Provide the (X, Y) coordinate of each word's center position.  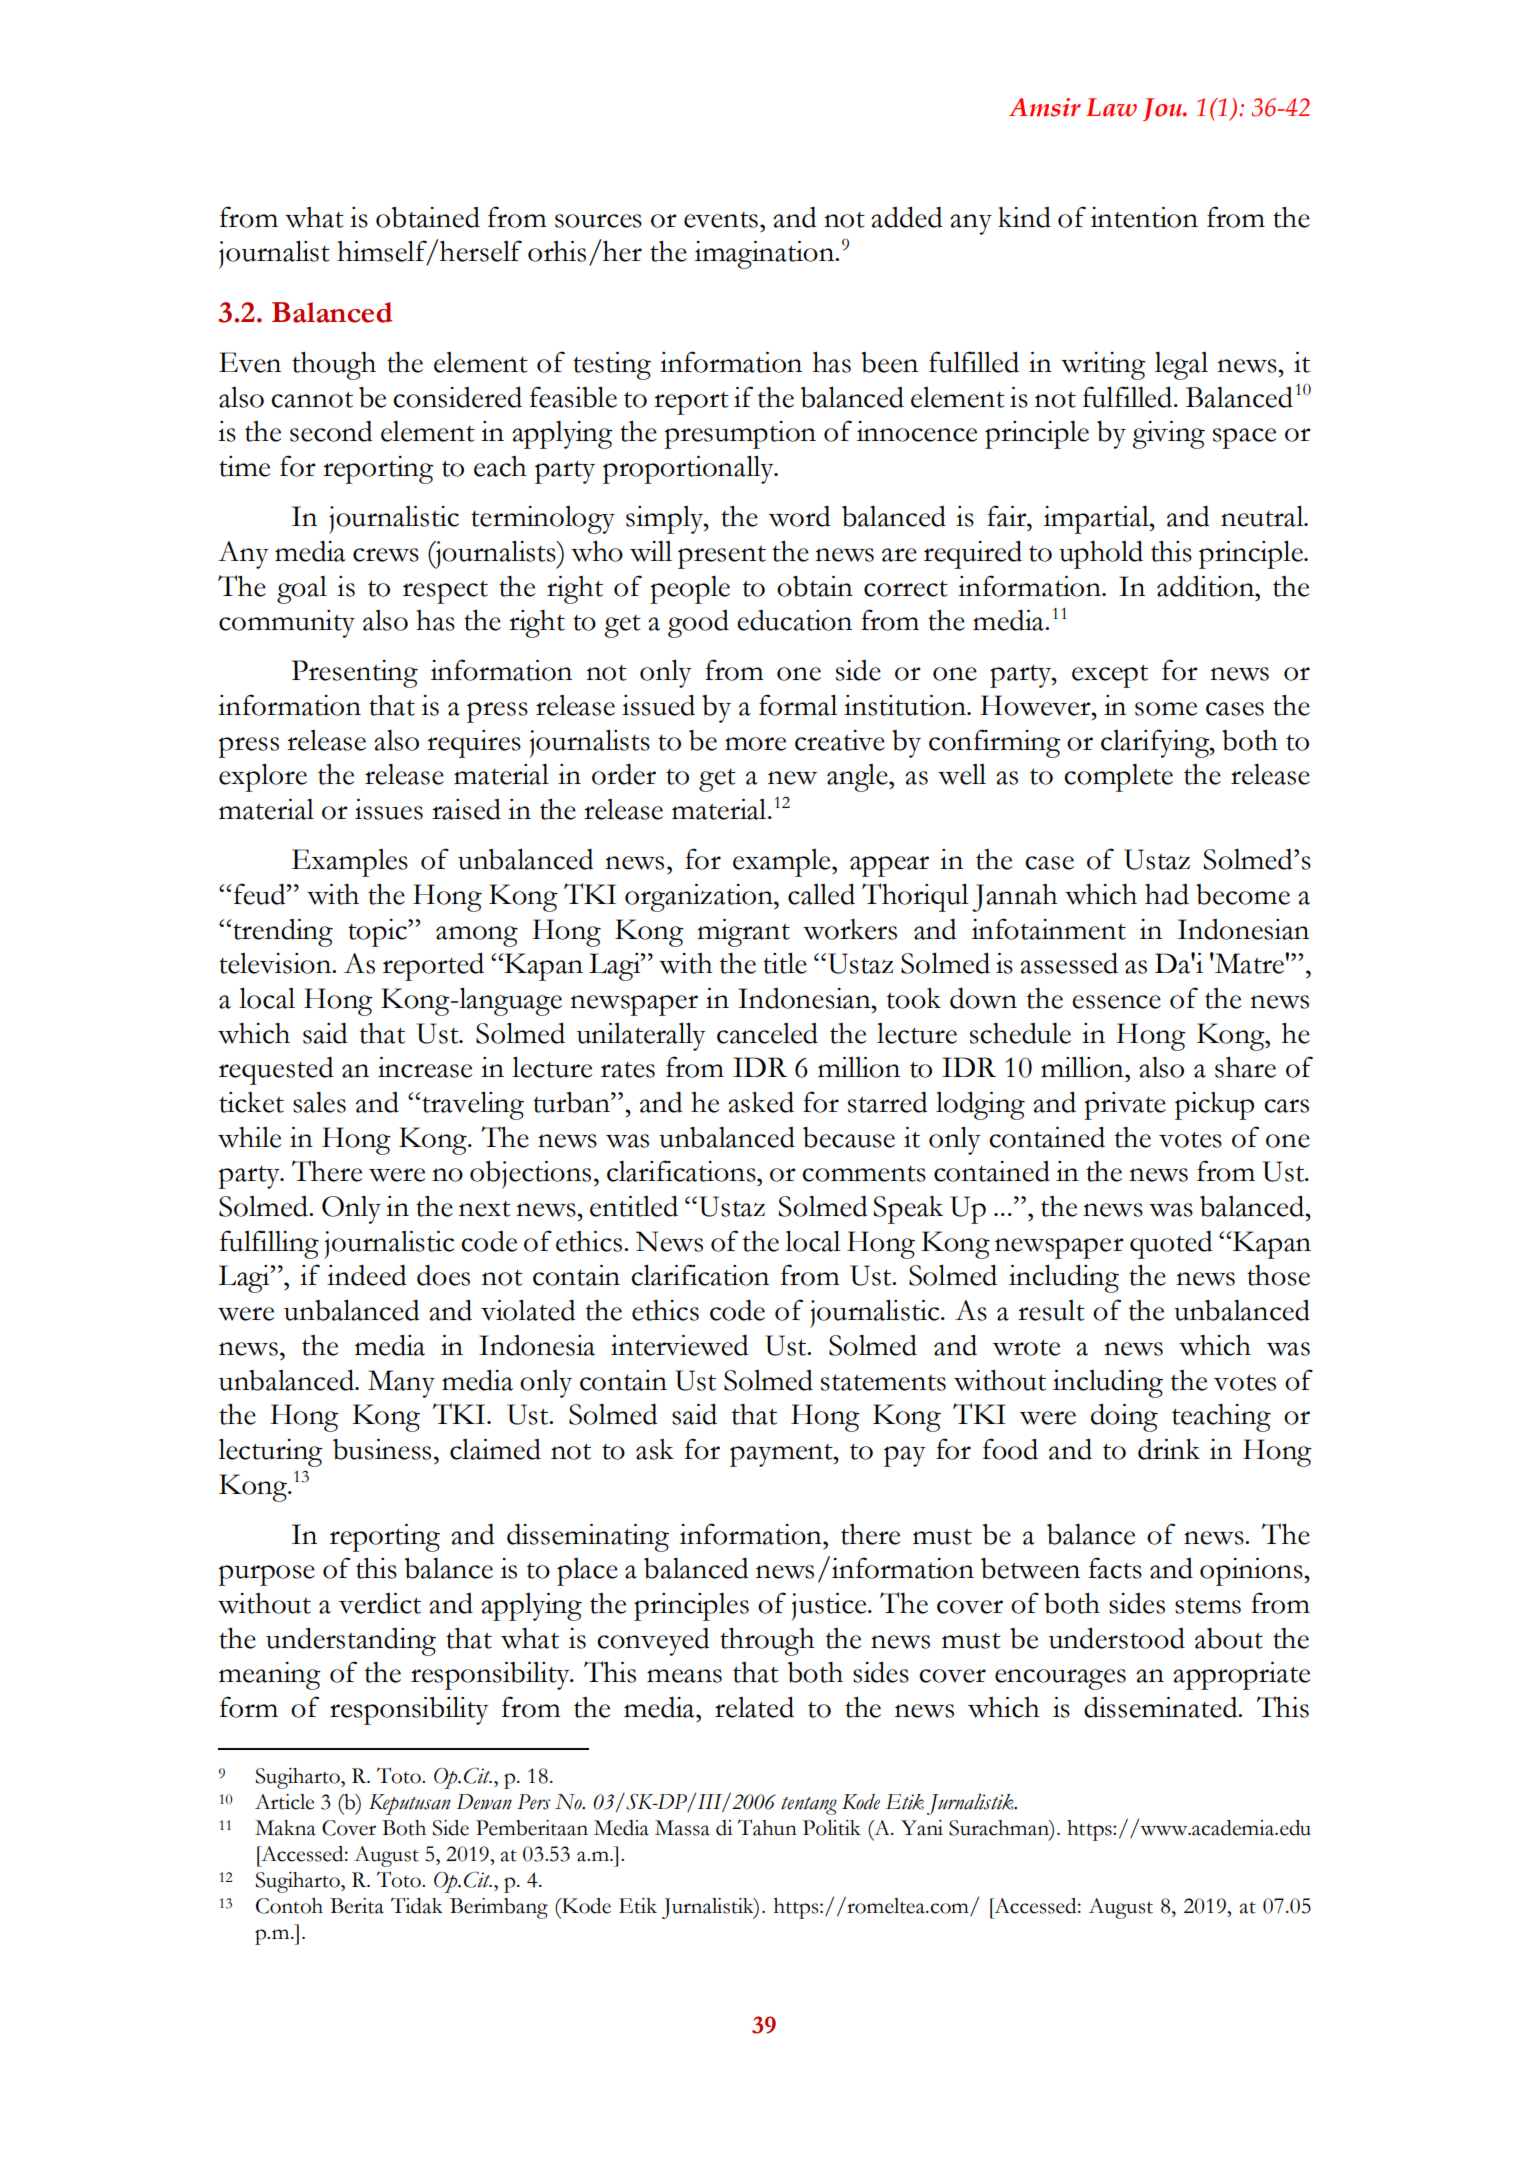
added (907, 217)
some (1166, 709)
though (334, 365)
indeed (367, 1275)
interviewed (680, 1345)
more (755, 744)
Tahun (767, 1827)
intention (1144, 217)
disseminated (1162, 1707)
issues (389, 809)
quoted (1171, 1244)
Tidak (417, 1905)
